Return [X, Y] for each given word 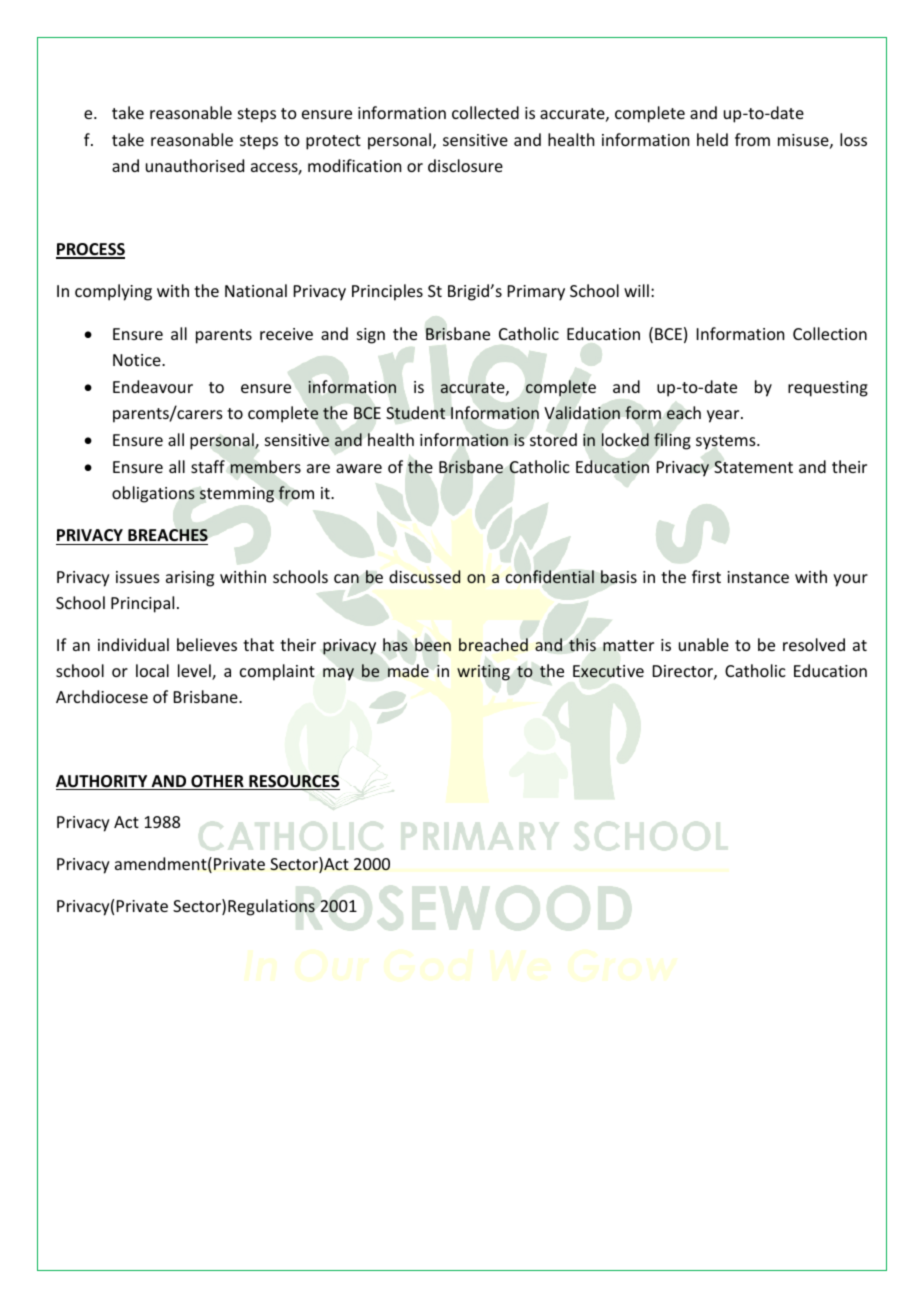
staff [208, 466]
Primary [536, 293]
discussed [425, 576]
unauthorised [195, 165]
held [712, 139]
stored [553, 439]
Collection [830, 333]
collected [485, 112]
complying [113, 292]
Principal [142, 604]
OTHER [217, 782]
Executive [608, 671]
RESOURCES [293, 782]
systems [727, 442]
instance [758, 577]
